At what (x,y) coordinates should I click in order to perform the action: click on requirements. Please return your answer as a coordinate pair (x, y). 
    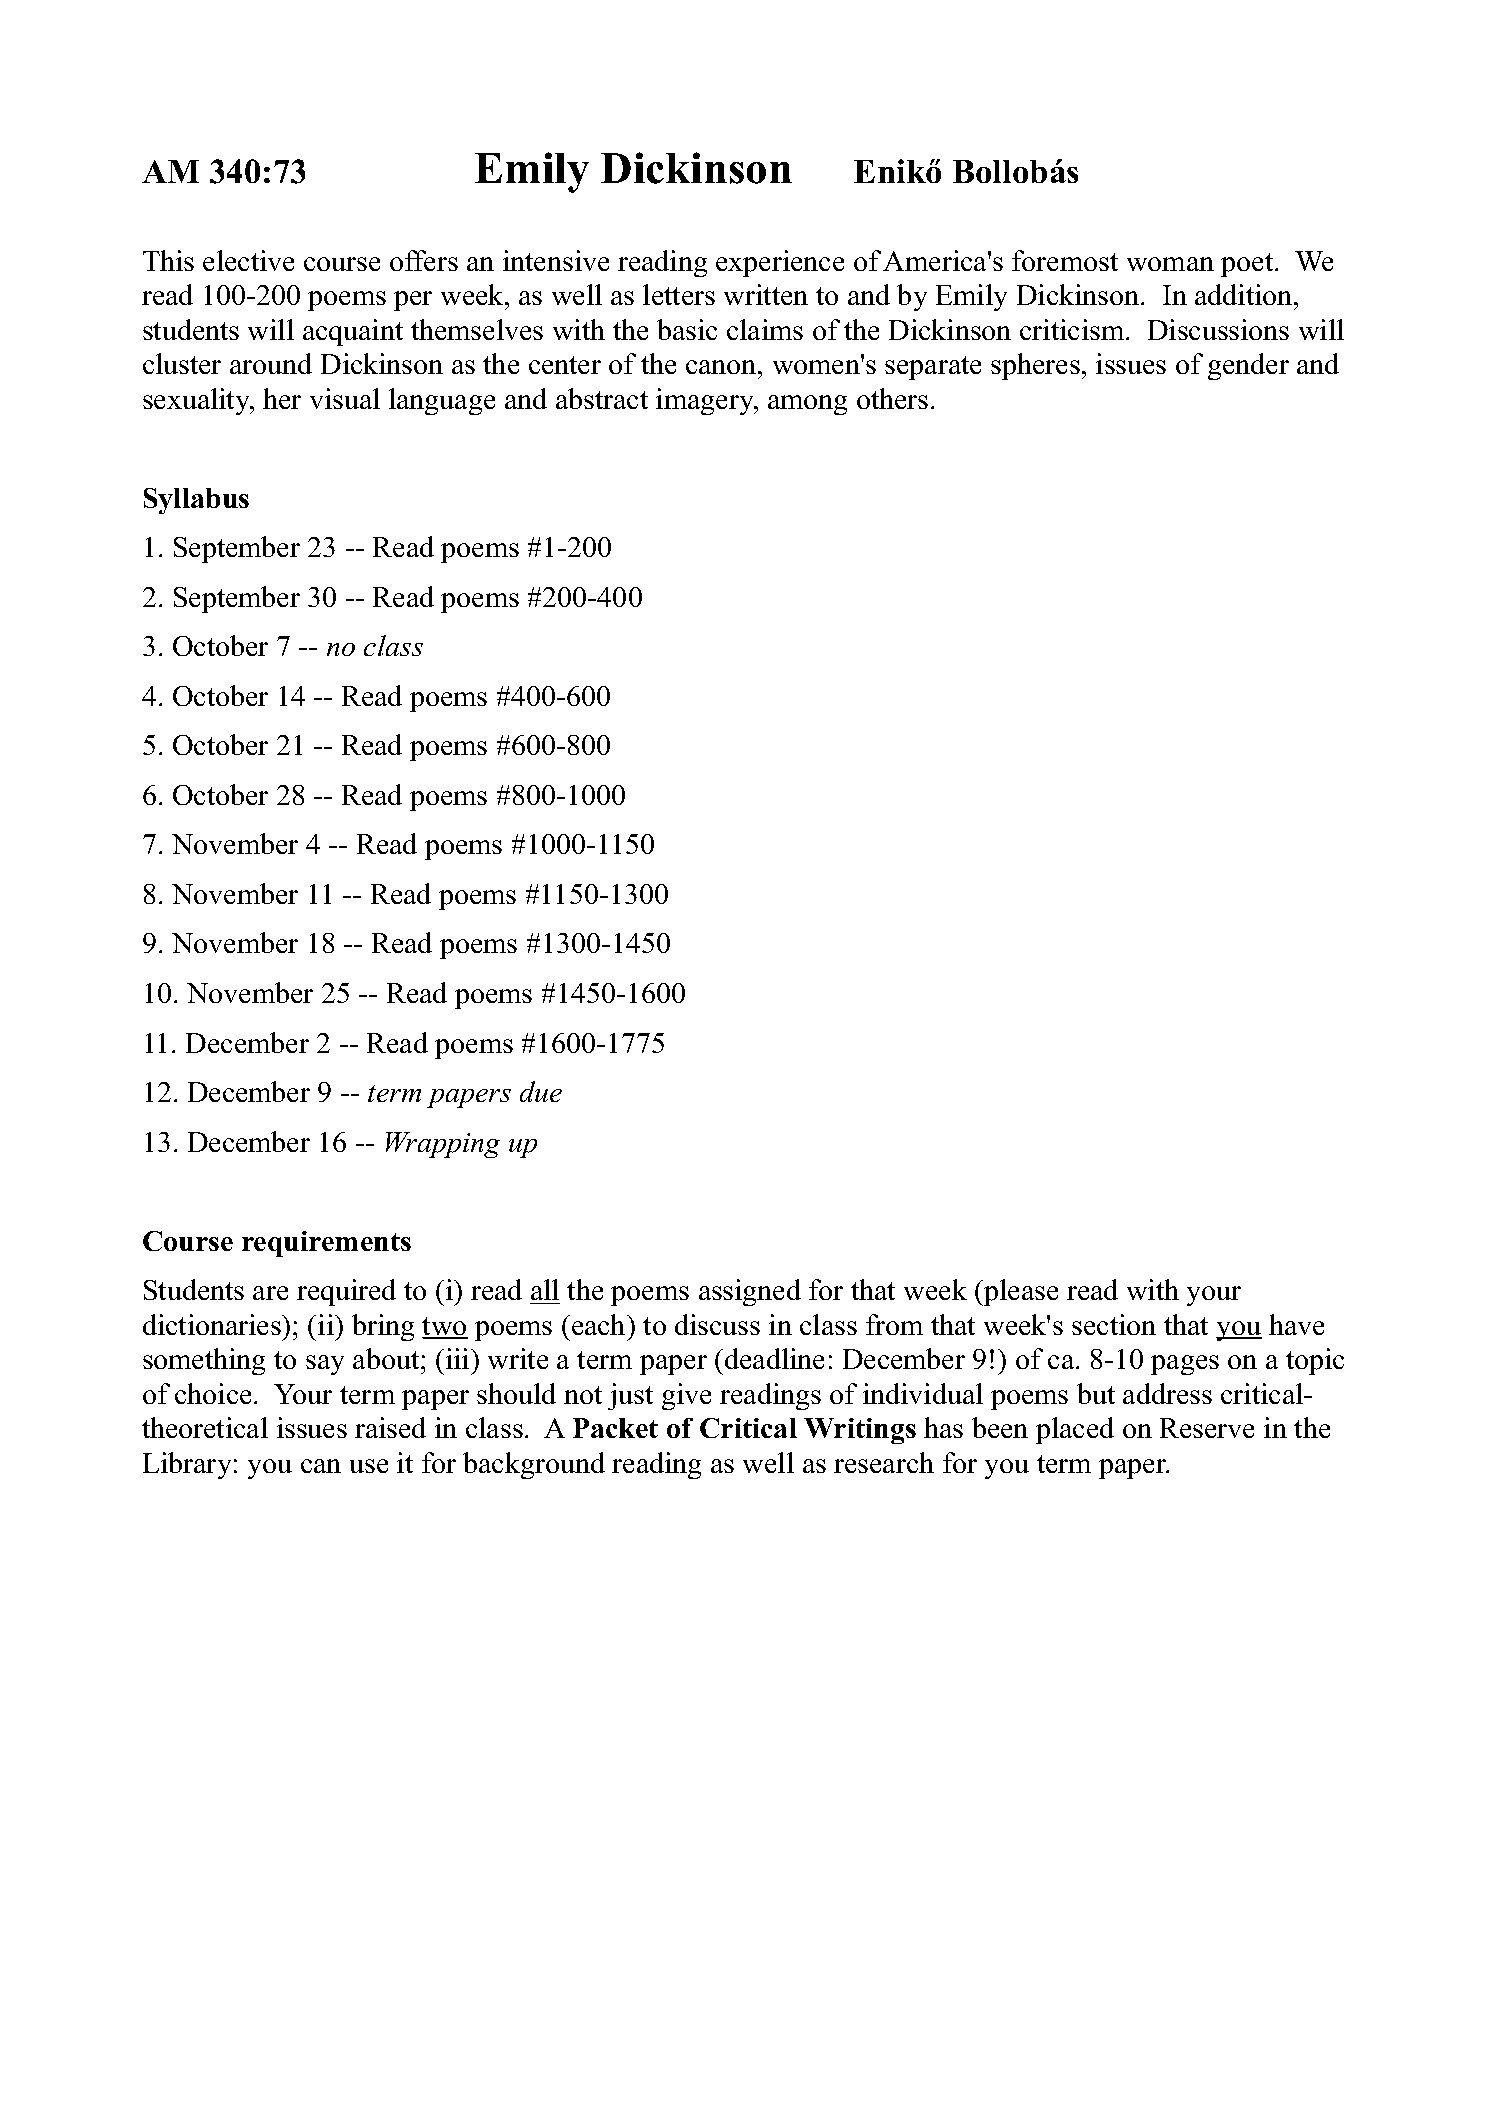
    Looking at the image, I should click on (326, 1244).
